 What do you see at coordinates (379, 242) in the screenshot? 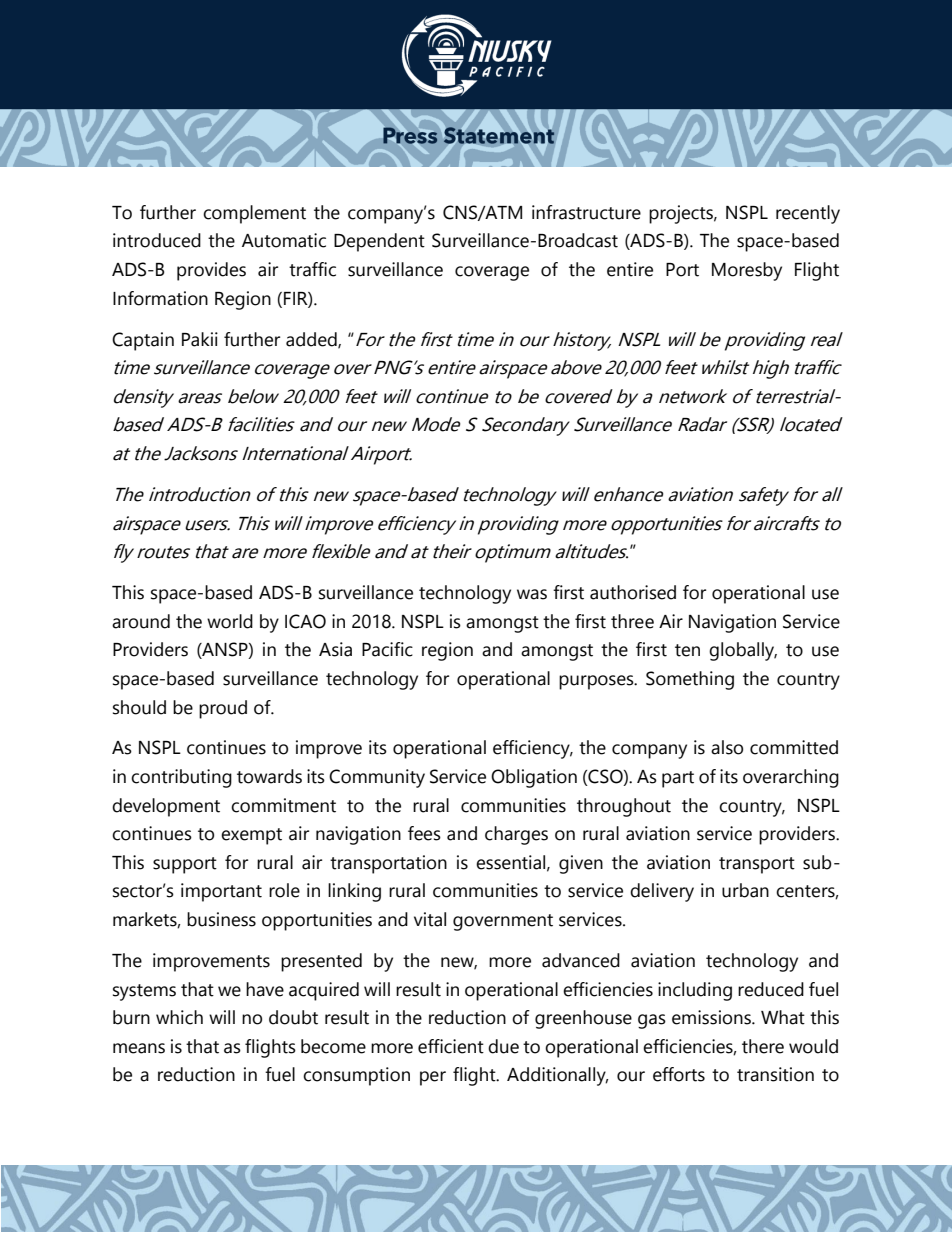
I see `Dependent` at bounding box center [379, 242].
